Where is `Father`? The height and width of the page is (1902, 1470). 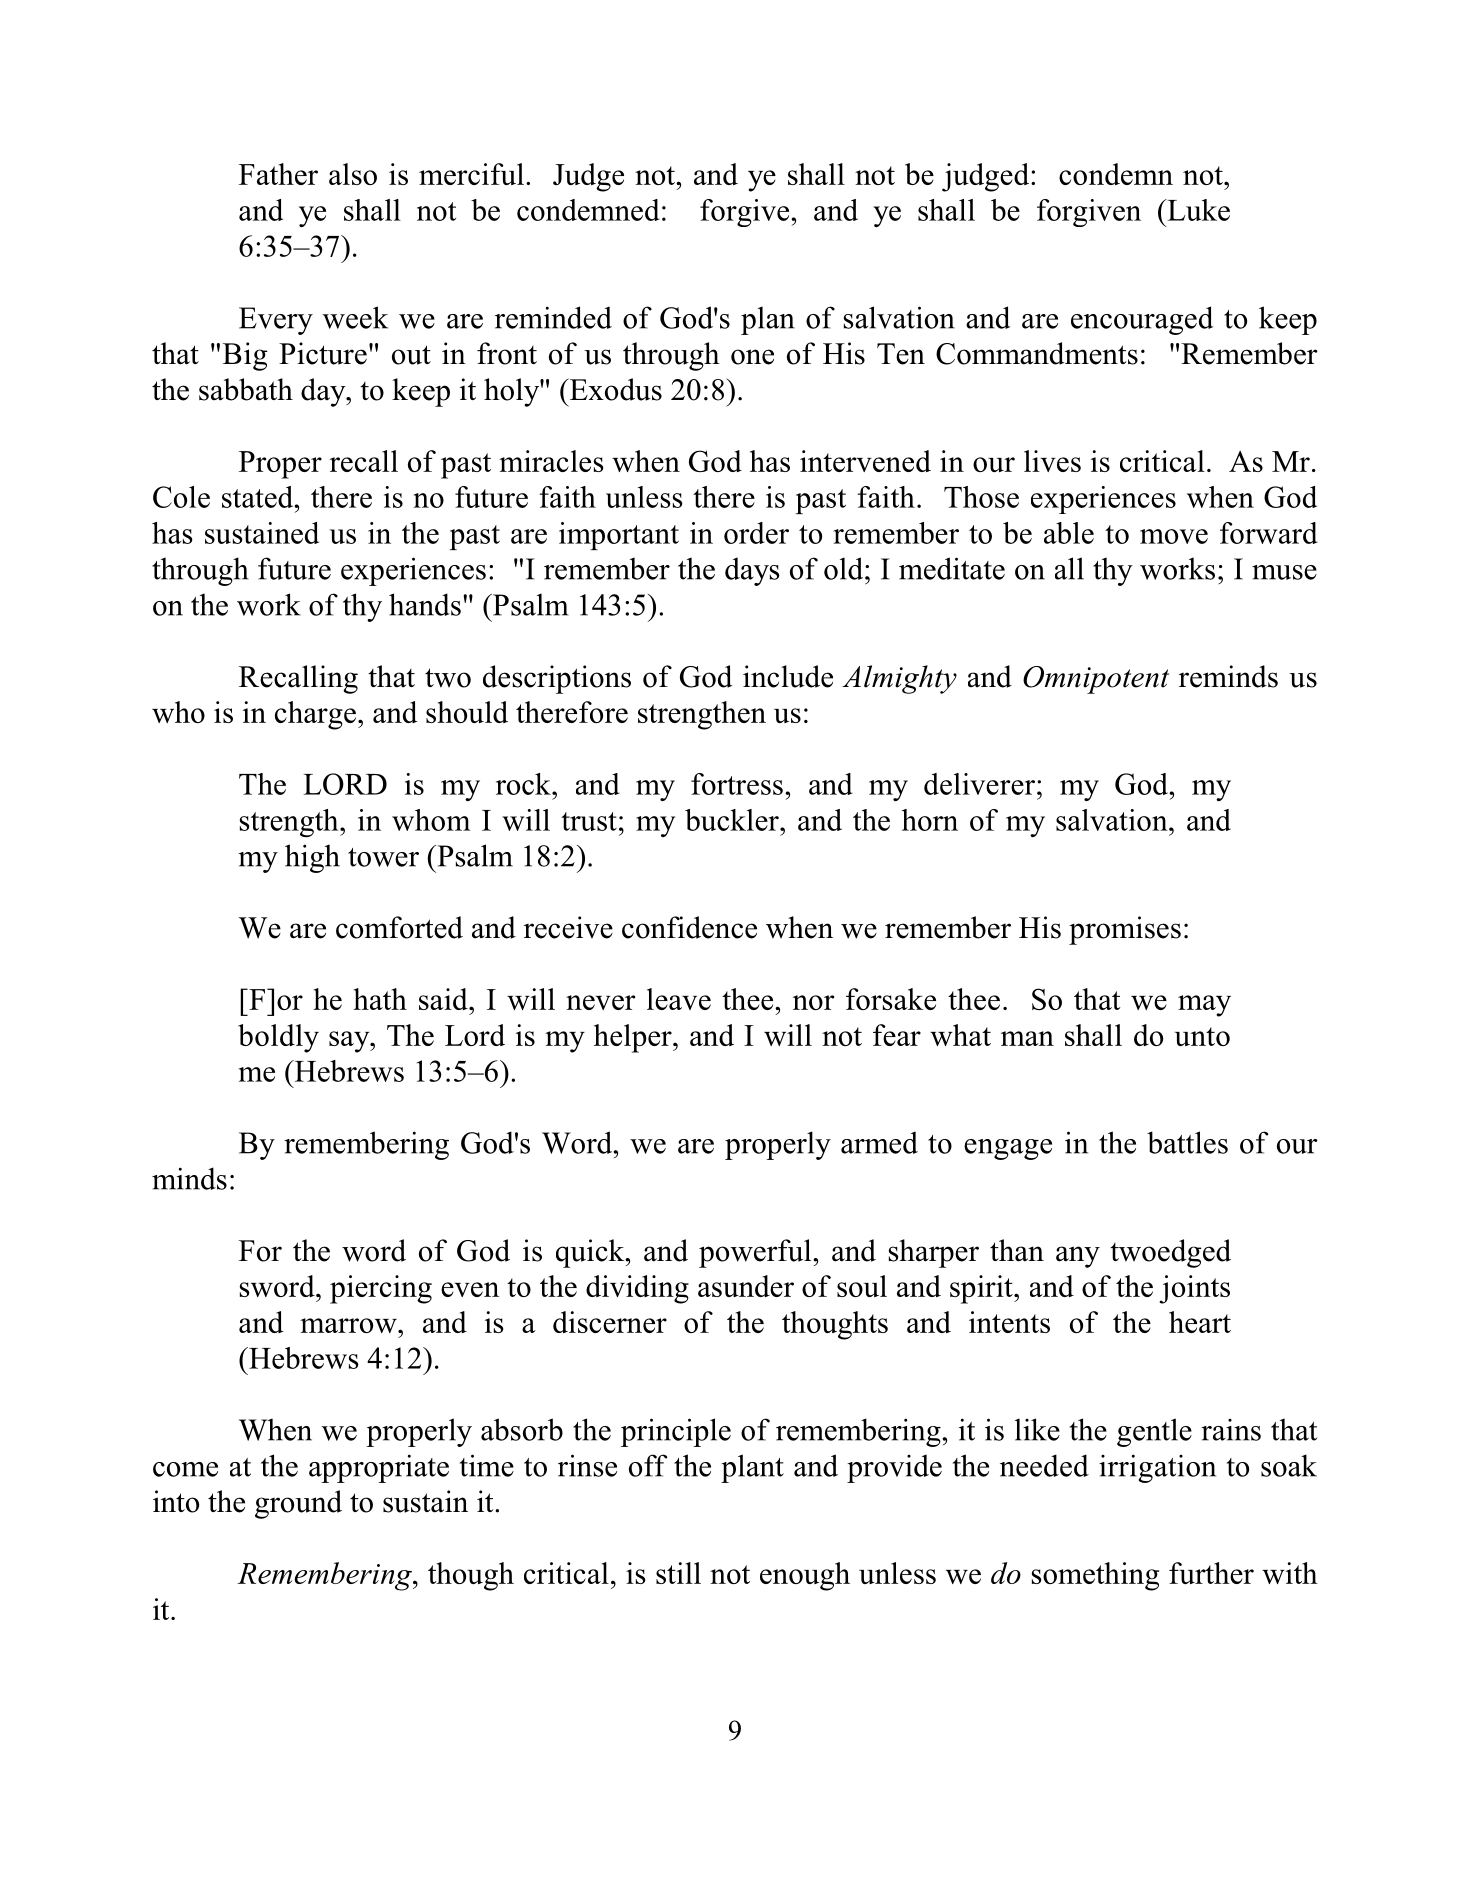
Father is located at coordinates (278, 174).
